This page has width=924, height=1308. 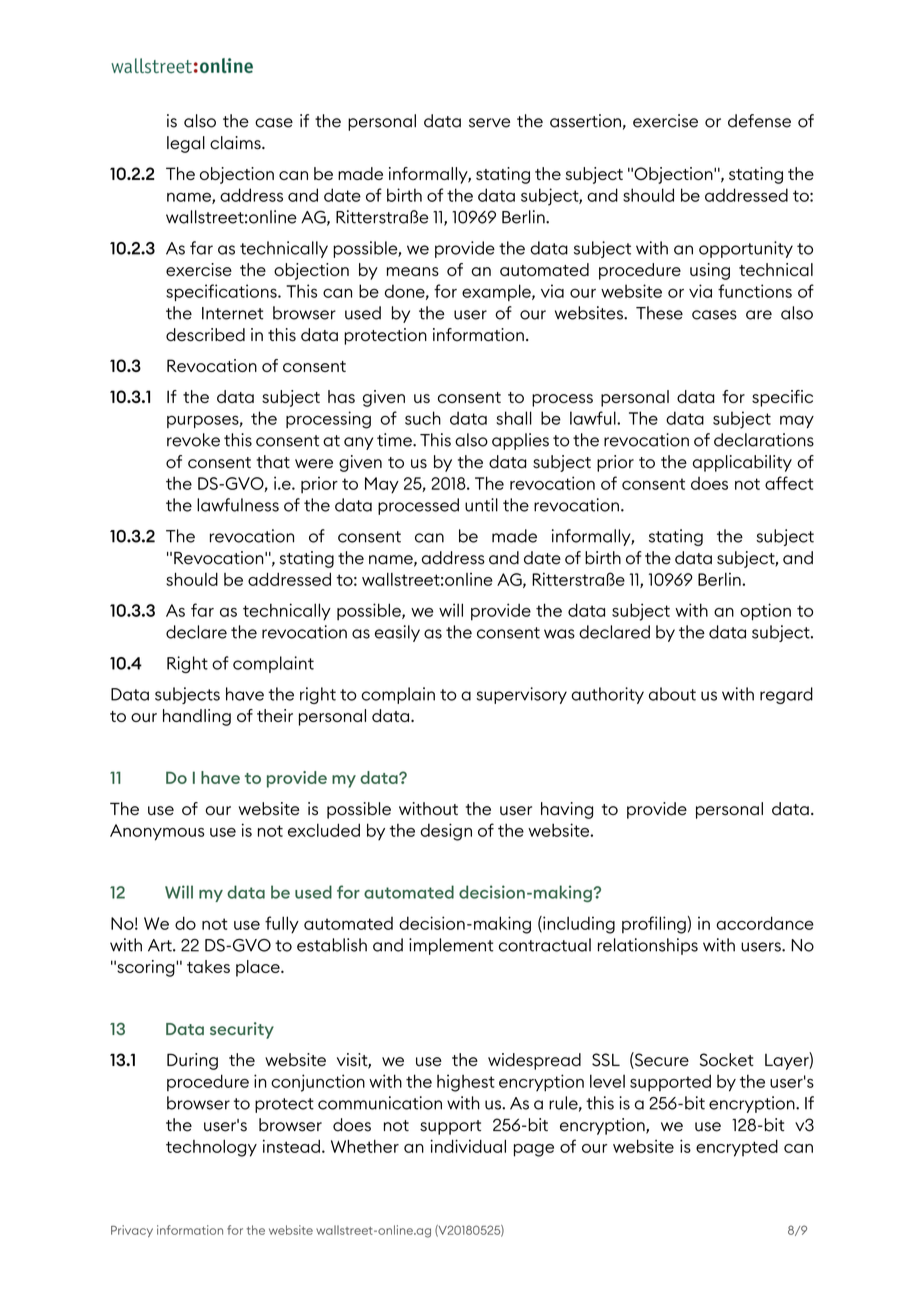 I want to click on defense, so click(x=759, y=121).
